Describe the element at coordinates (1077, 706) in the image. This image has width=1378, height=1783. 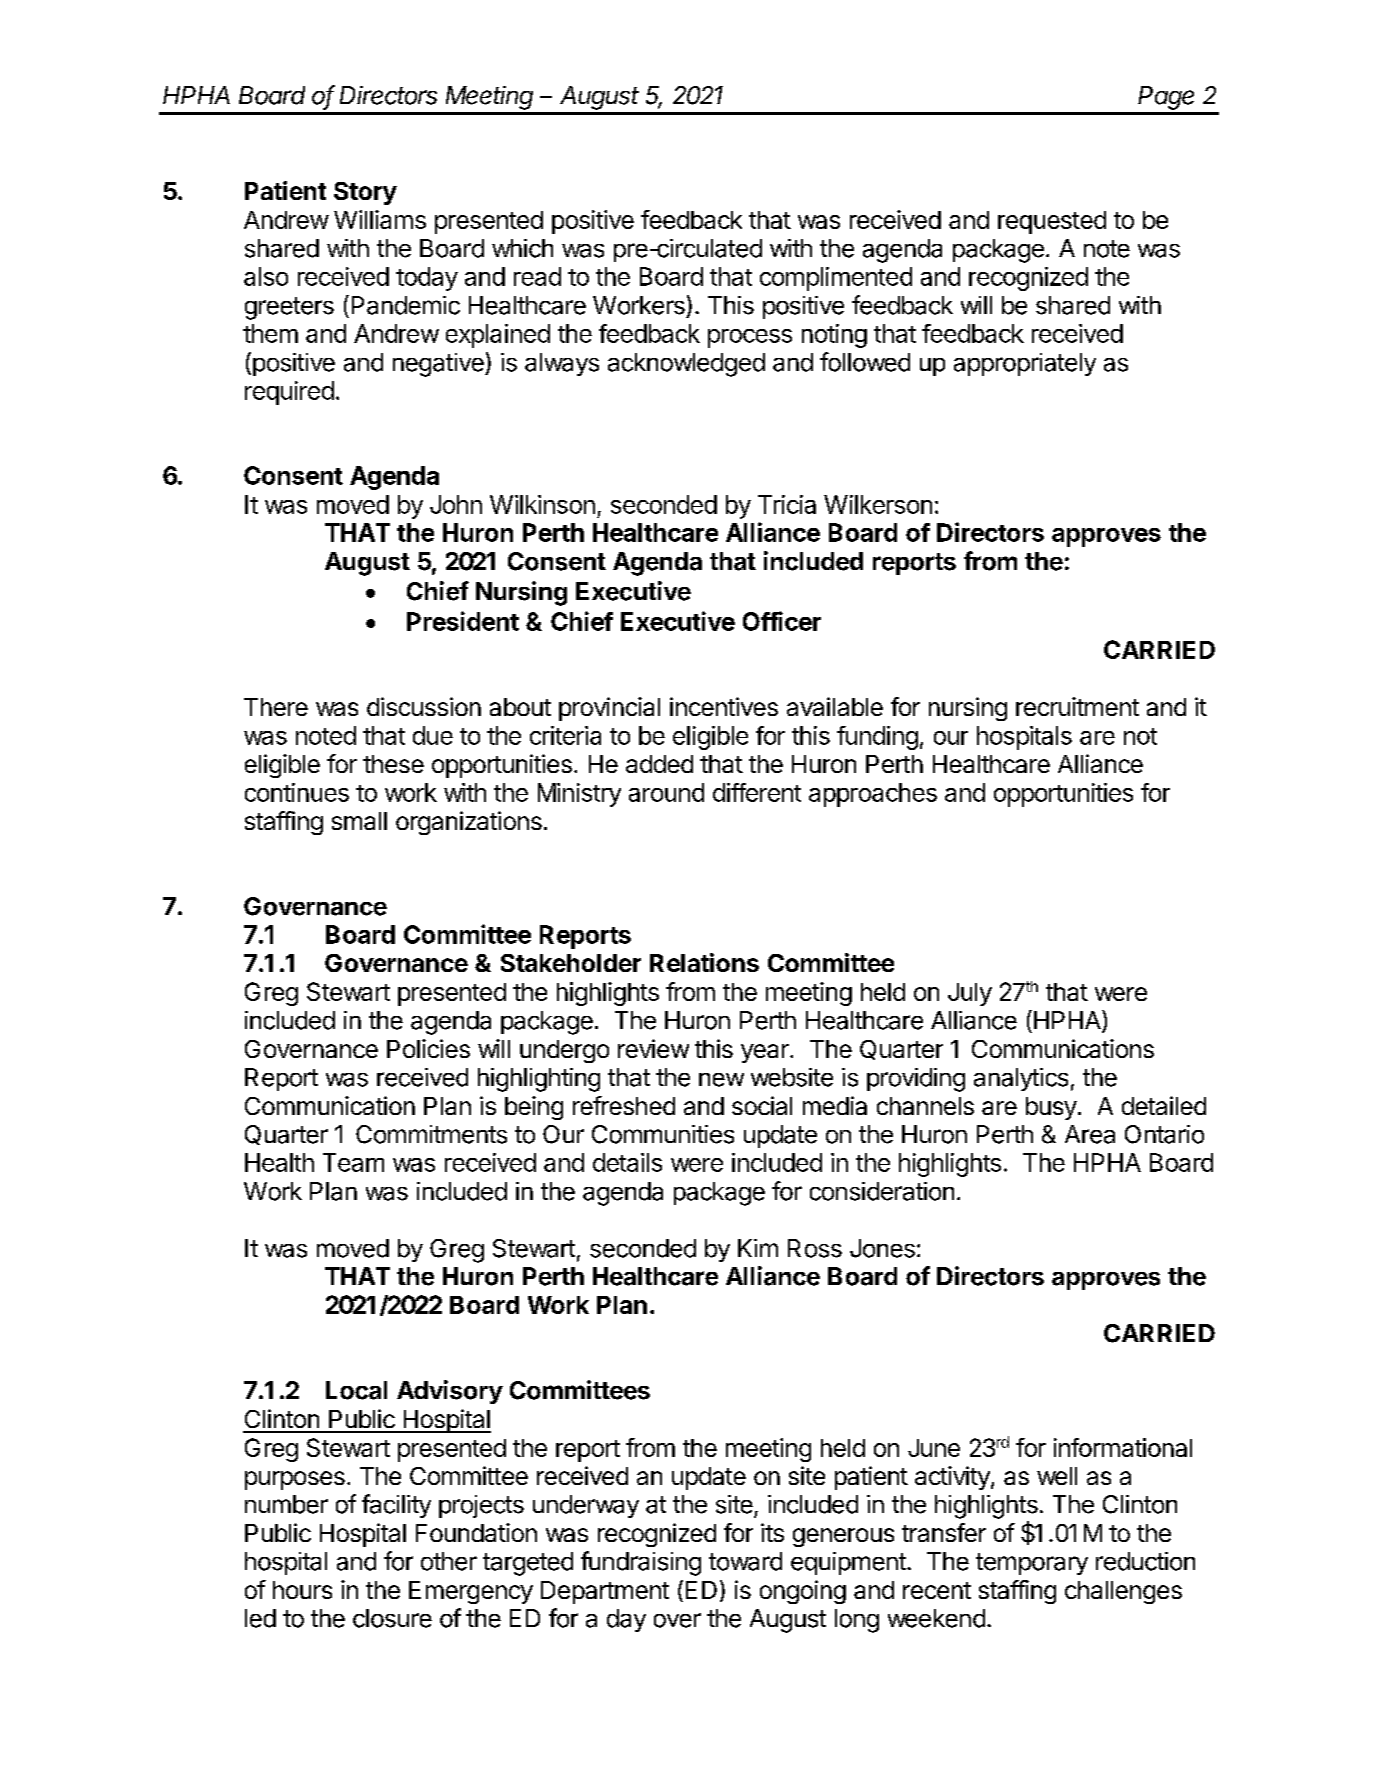
I see `recruitment` at that location.
